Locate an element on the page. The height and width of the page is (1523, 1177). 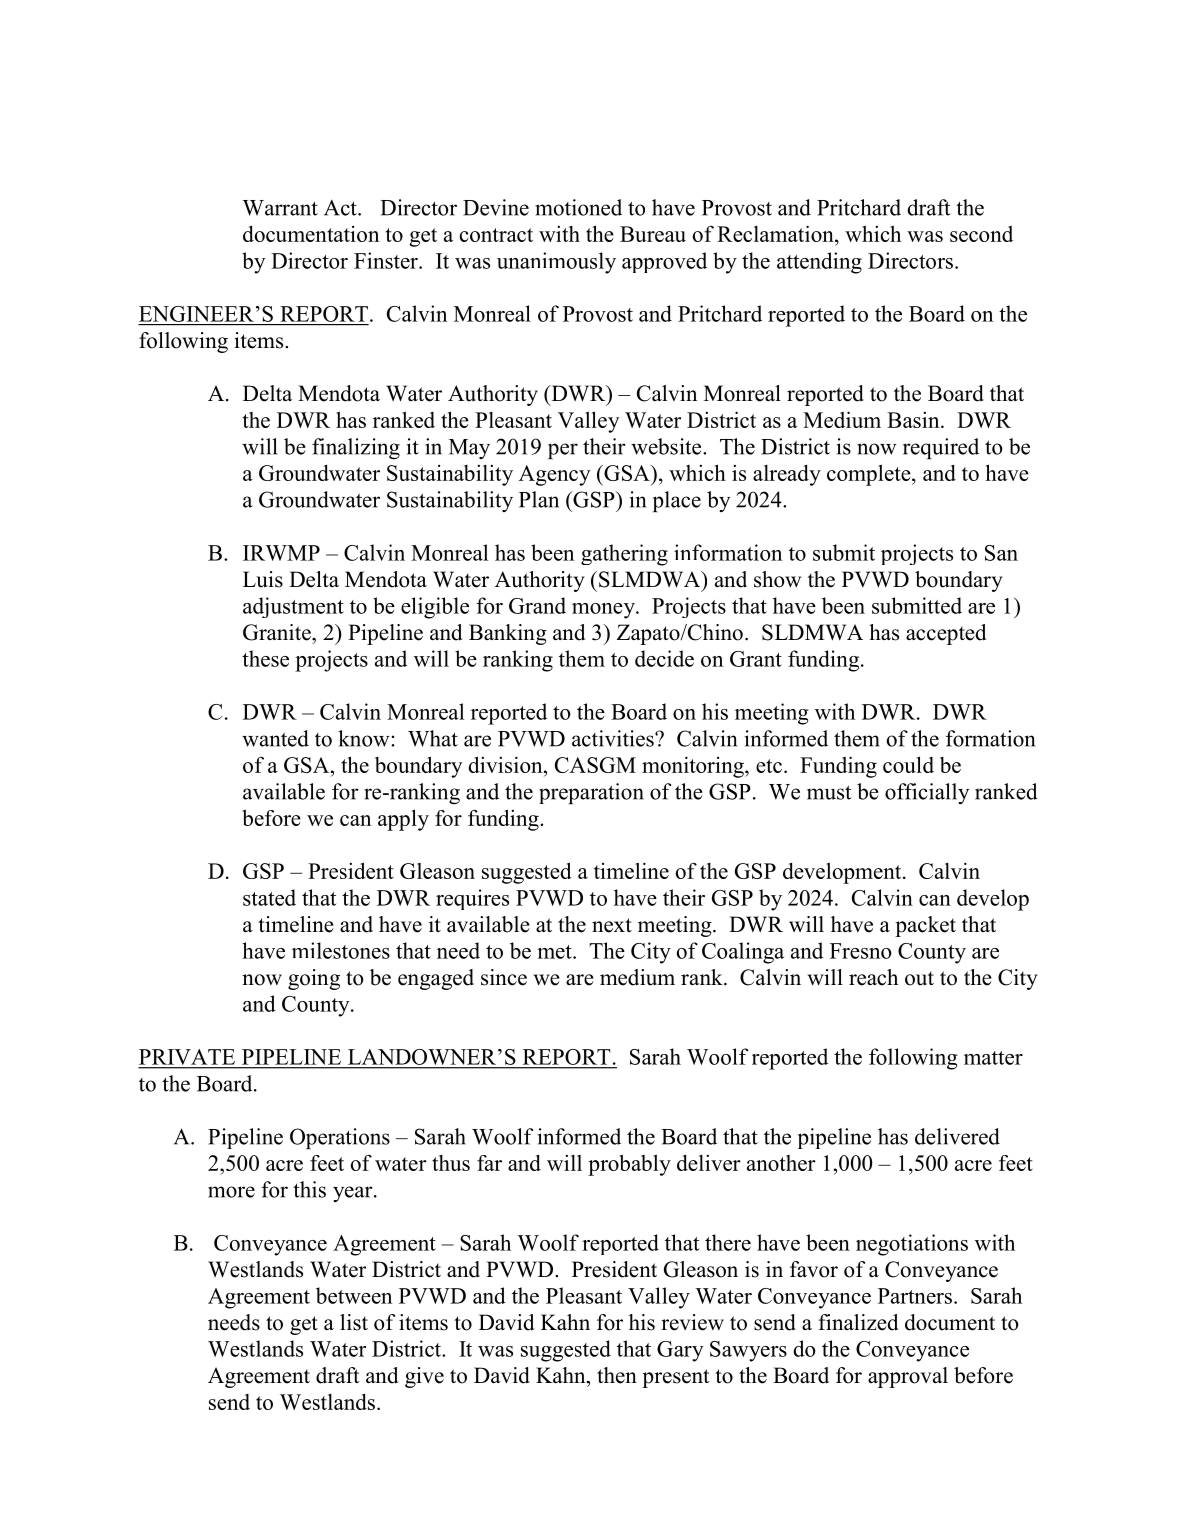
gathering is located at coordinates (624, 555).
